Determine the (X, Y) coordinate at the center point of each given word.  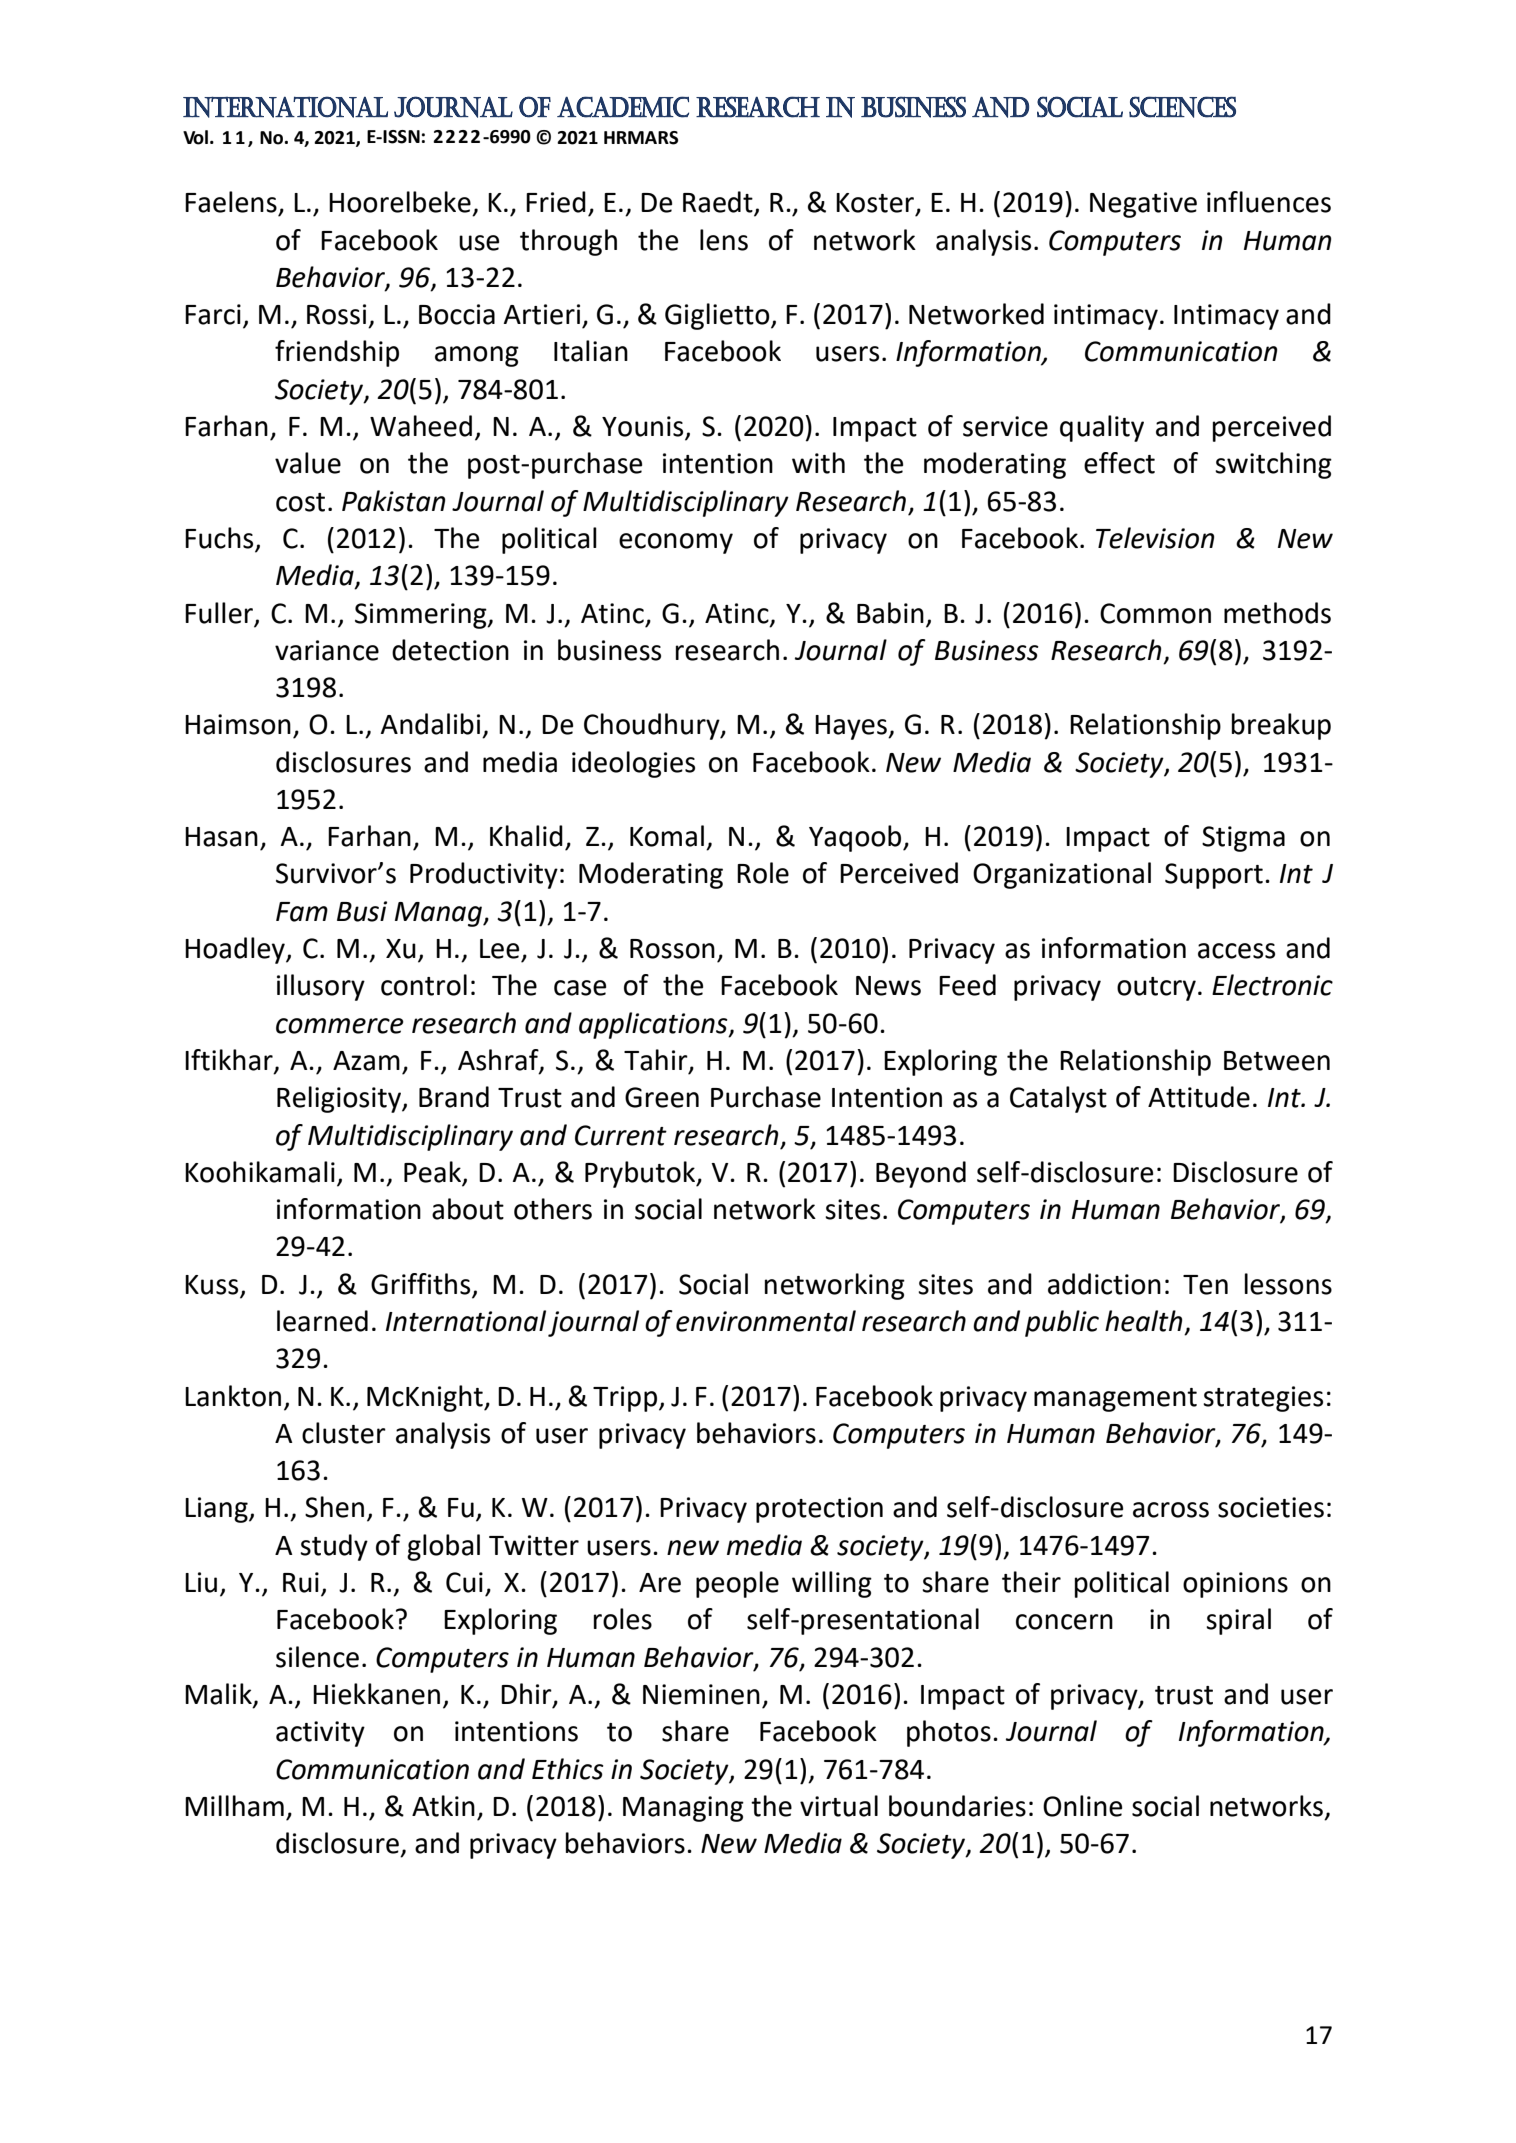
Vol (195, 137)
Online (1082, 1806)
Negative (1143, 205)
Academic (623, 107)
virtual (839, 1806)
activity (320, 1734)
